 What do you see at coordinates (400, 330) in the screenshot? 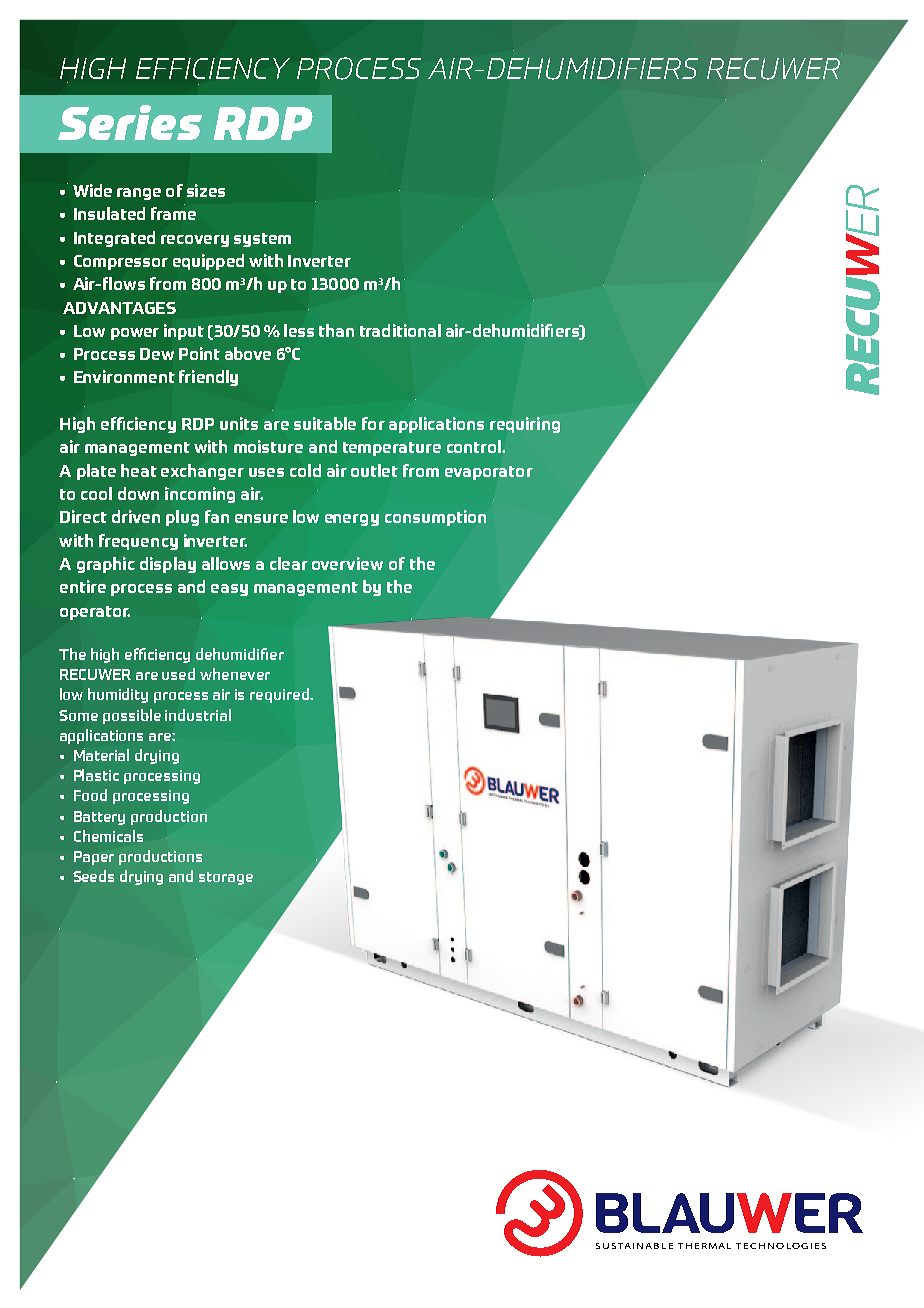
I see `traditional` at bounding box center [400, 330].
